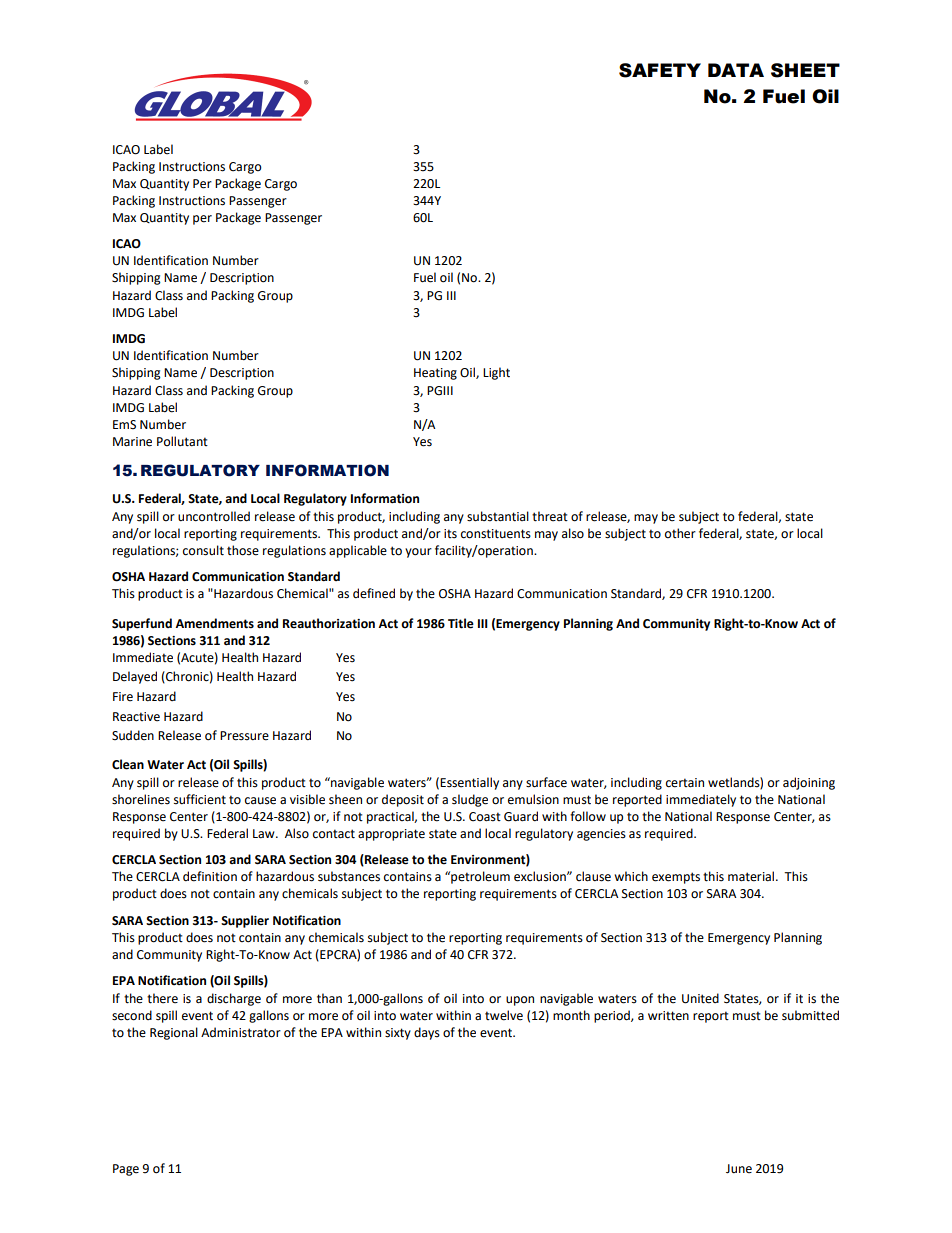 This page has height=1233, width=952. Describe the element at coordinates (214, 623) in the page. I see `Amendments` at that location.
